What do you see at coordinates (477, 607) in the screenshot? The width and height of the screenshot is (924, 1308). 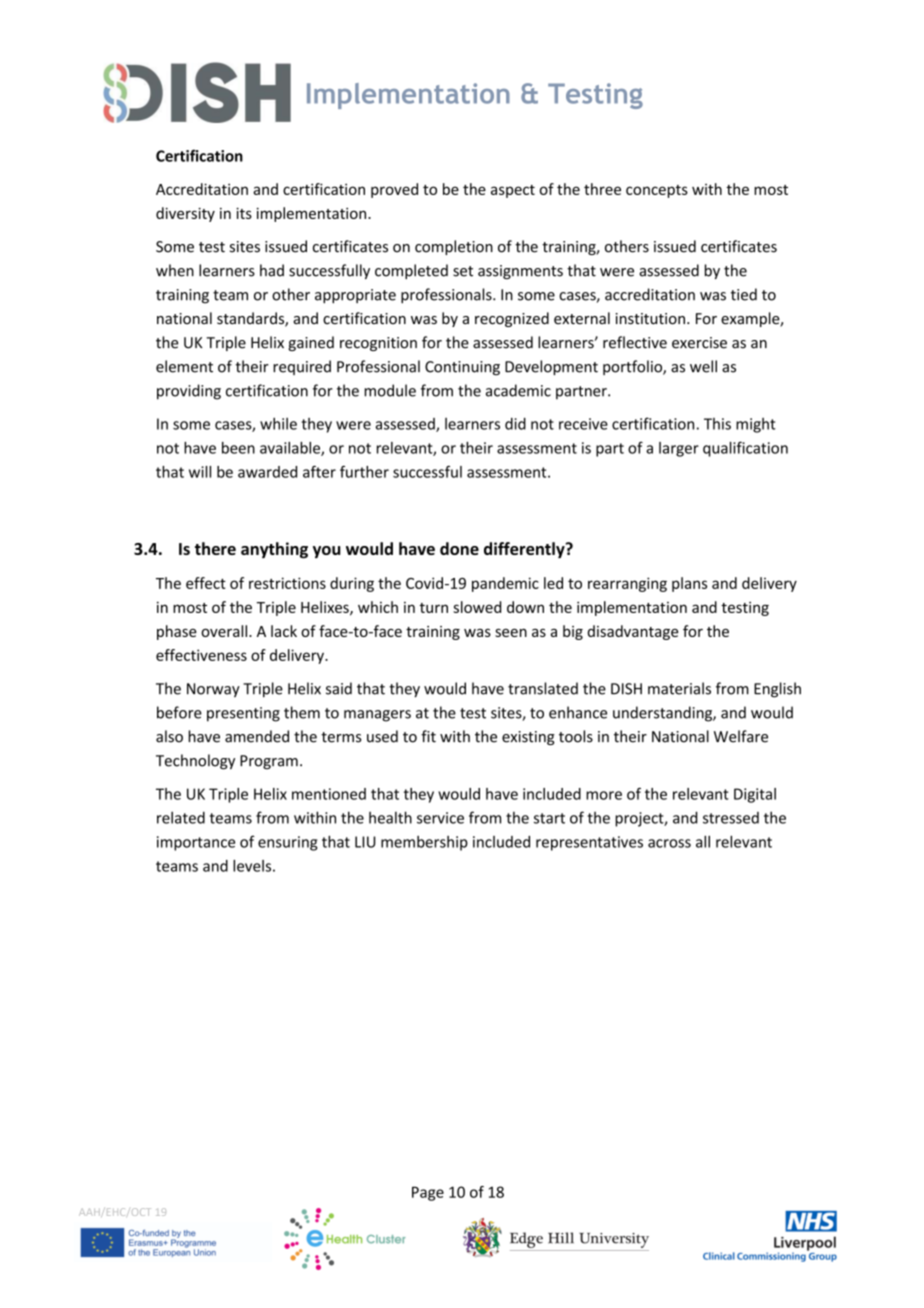 I see `slowed` at bounding box center [477, 607].
